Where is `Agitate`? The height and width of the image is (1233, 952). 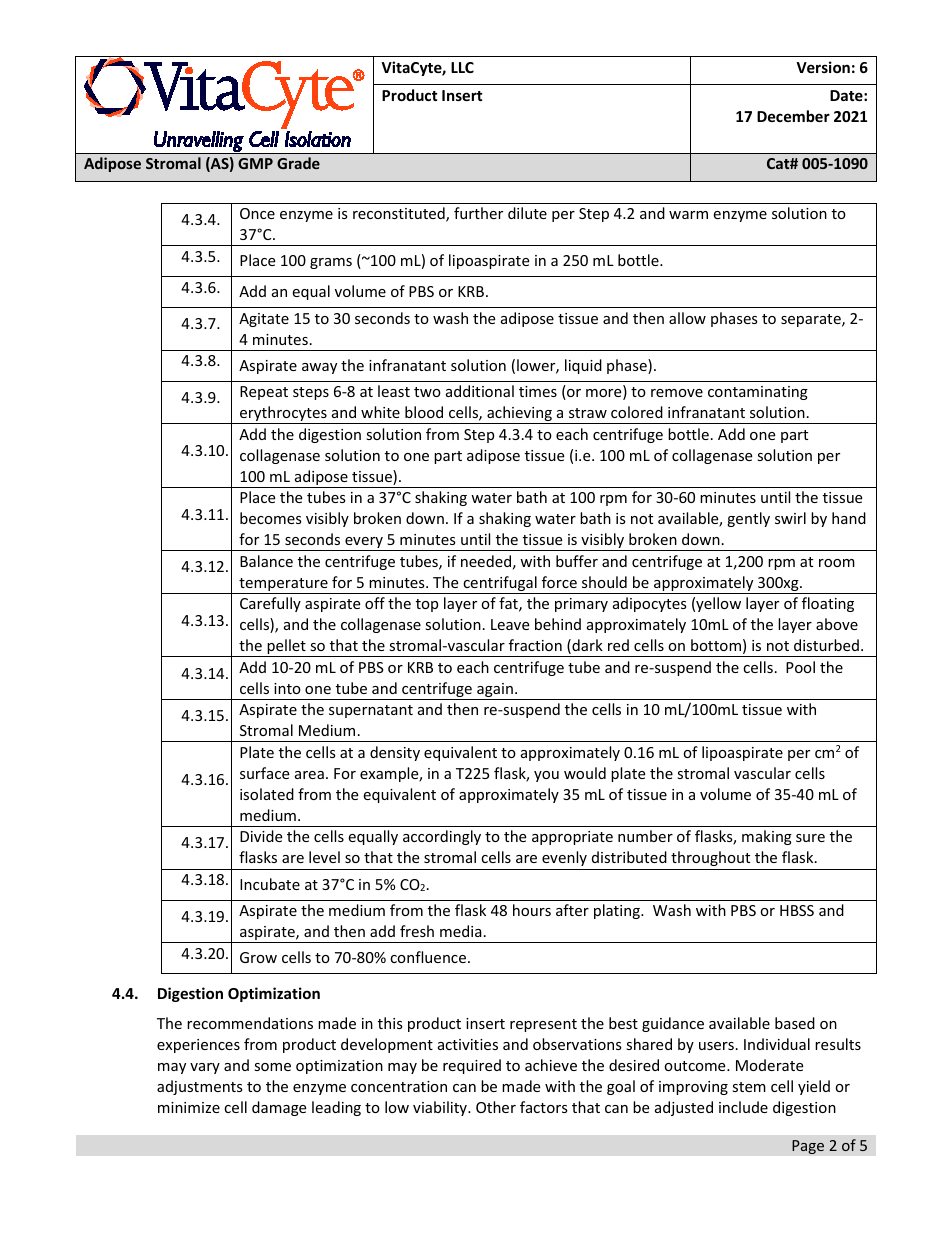
Agitate is located at coordinates (264, 320).
